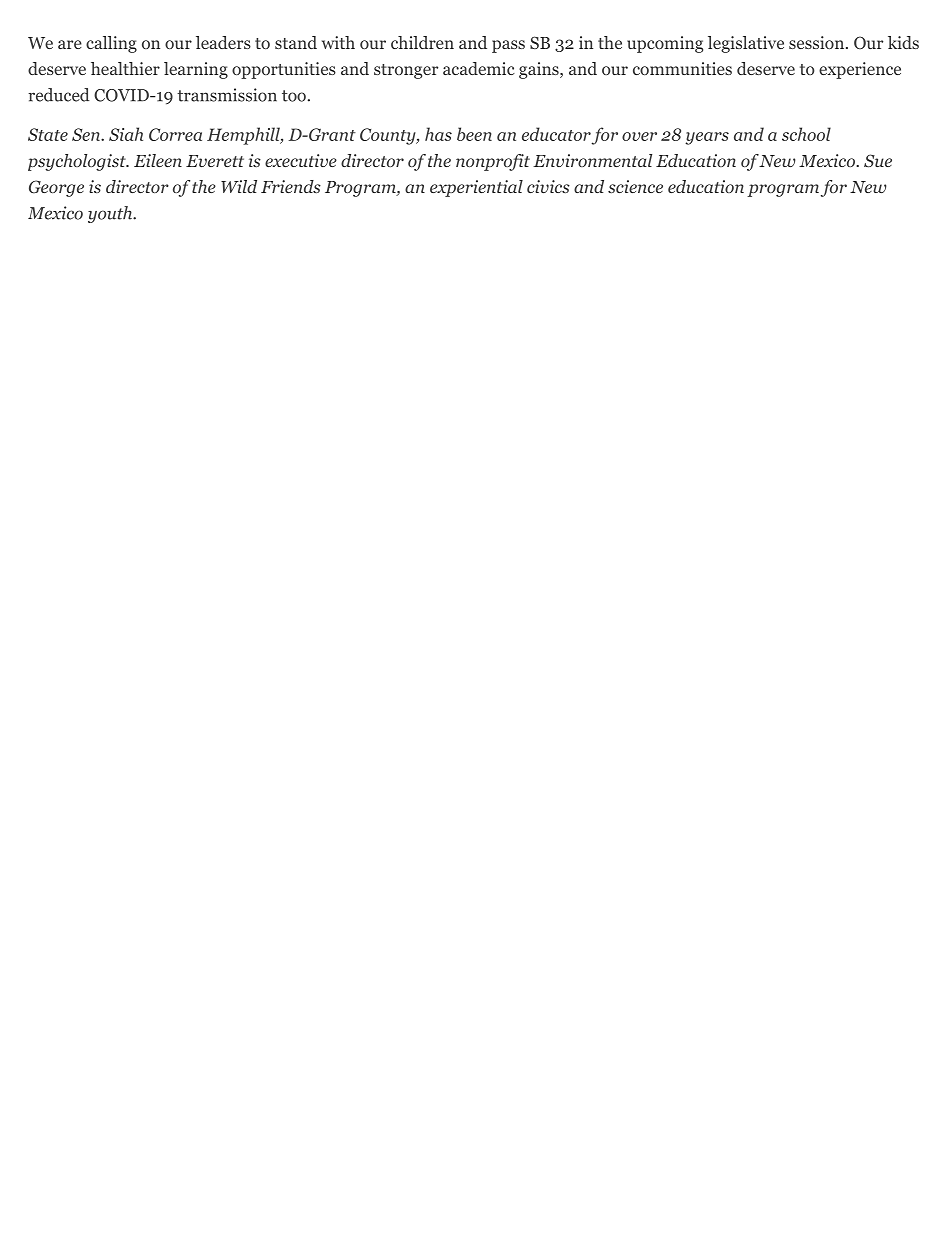 This page has width=952, height=1233. What do you see at coordinates (111, 214) in the page?
I see `youth` at bounding box center [111, 214].
